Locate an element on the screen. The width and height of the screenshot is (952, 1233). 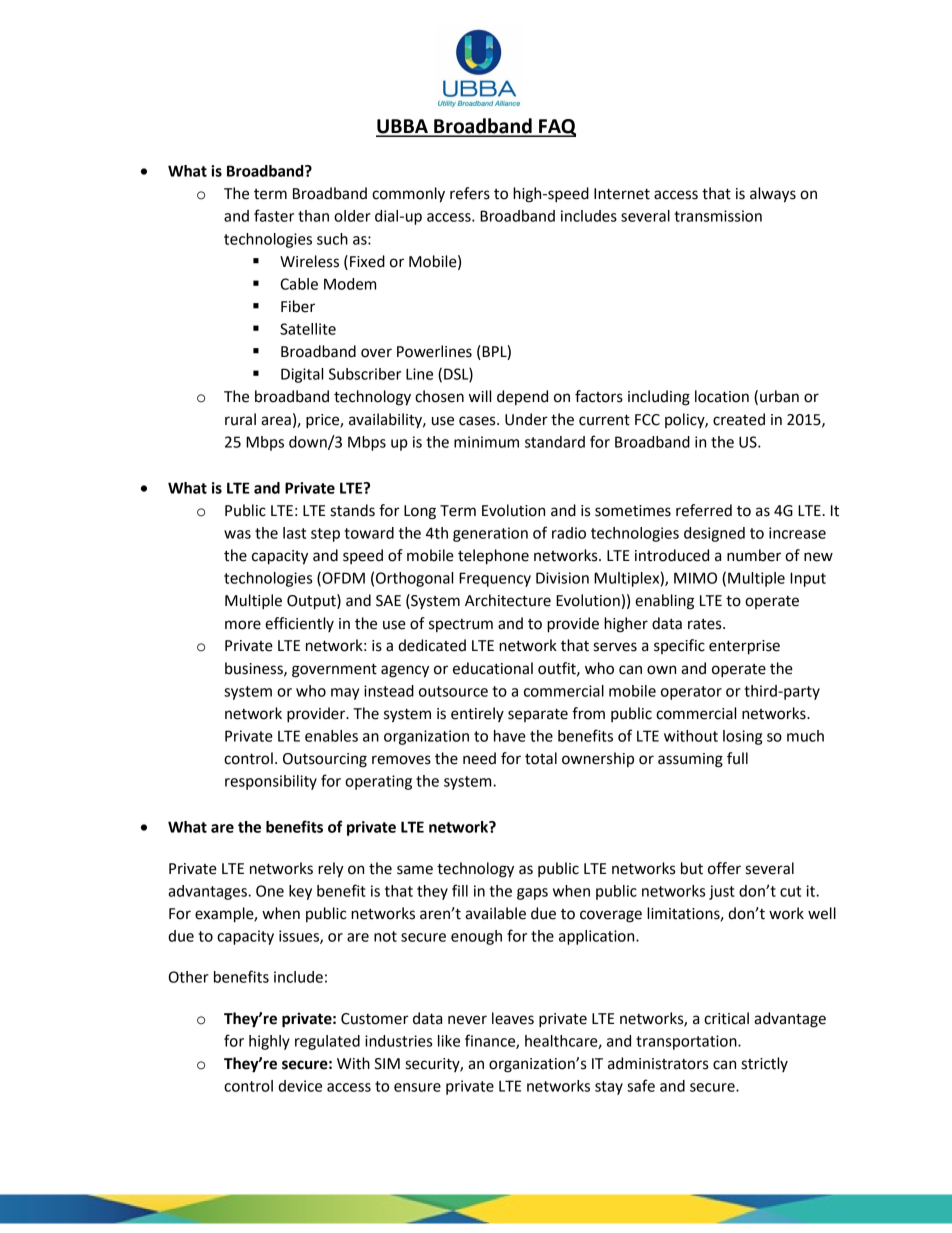
device is located at coordinates (300, 1086).
